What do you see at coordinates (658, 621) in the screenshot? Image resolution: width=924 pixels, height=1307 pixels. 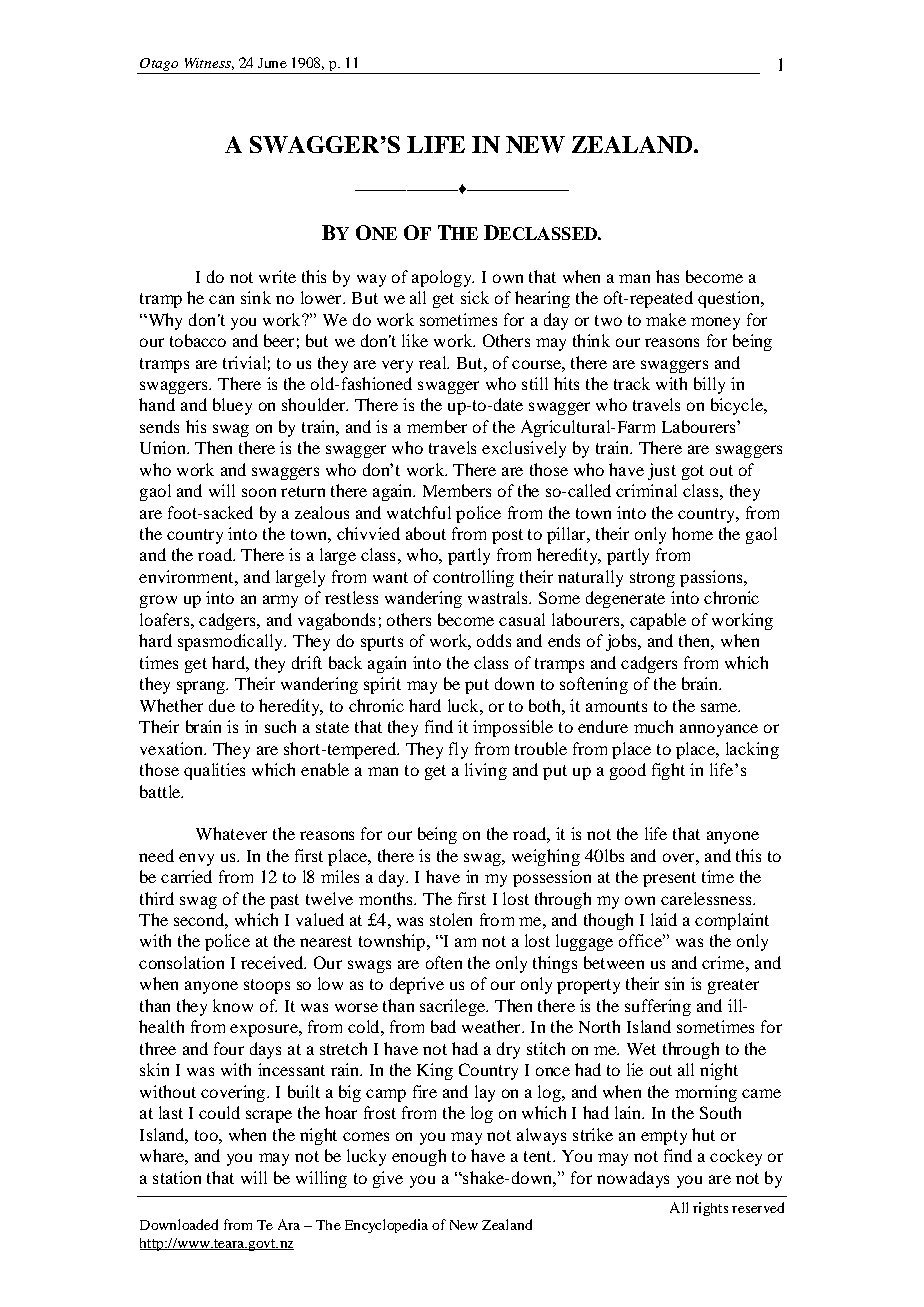 I see `capable` at bounding box center [658, 621].
